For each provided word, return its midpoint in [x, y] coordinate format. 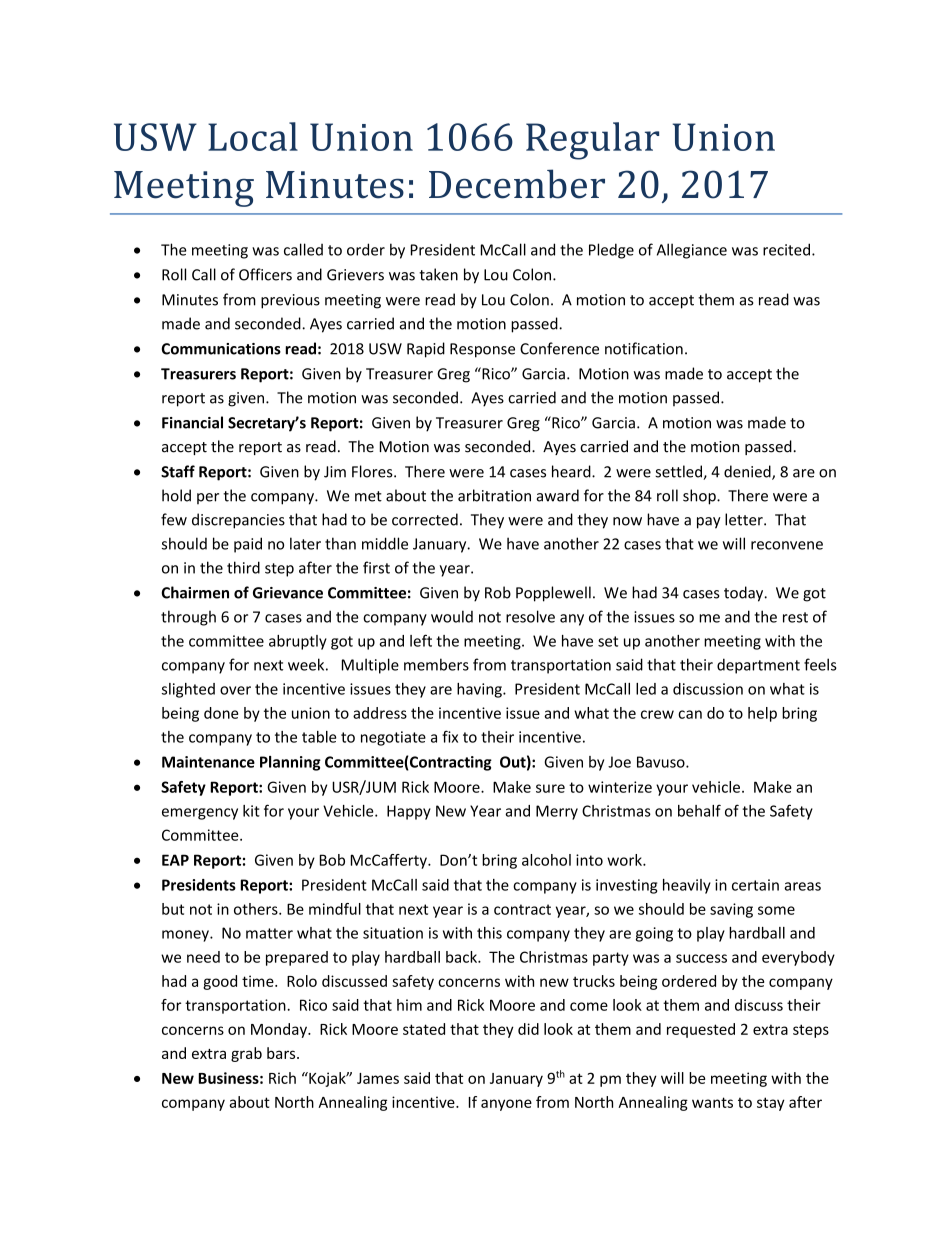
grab [246, 1054]
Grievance [288, 593]
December [517, 184]
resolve [530, 616]
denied [748, 472]
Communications [221, 349]
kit [251, 811]
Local [253, 136]
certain [755, 885]
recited [786, 249]
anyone [506, 1105]
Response [482, 350]
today [745, 594]
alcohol [546, 860]
